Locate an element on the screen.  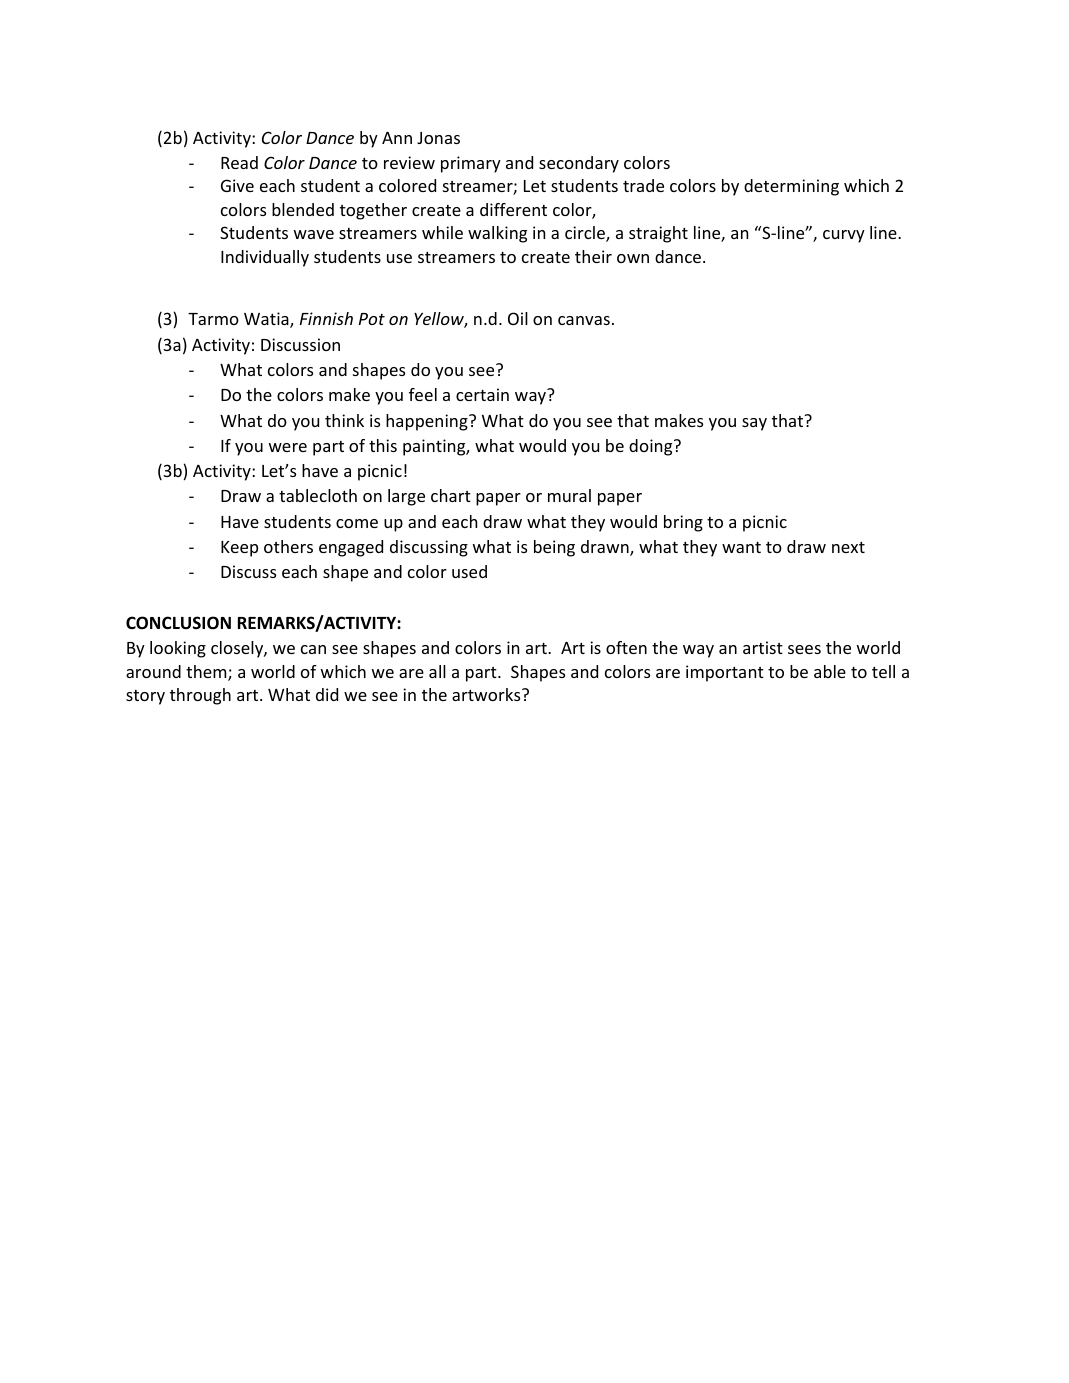
them is located at coordinates (207, 673).
